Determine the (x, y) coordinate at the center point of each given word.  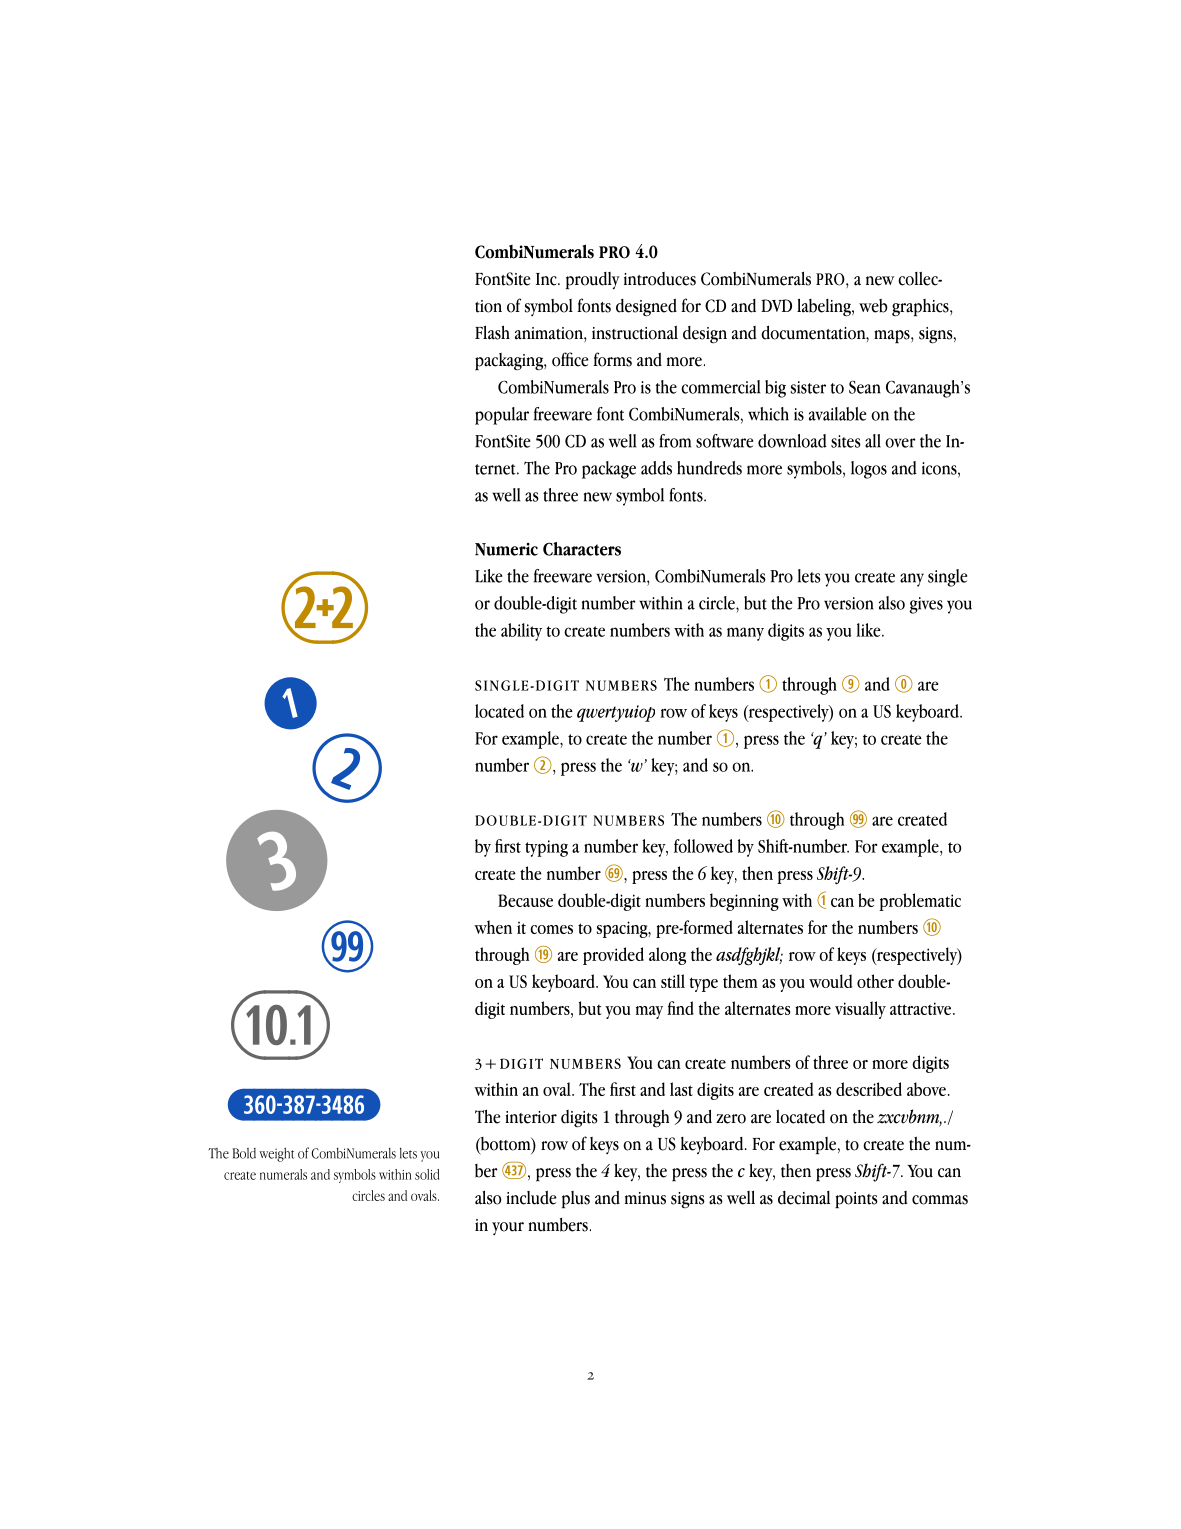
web (873, 306)
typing (546, 848)
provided (613, 956)
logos (869, 470)
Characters (582, 549)
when (493, 927)
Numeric (506, 549)
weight (276, 1154)
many (745, 634)
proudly (593, 281)
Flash (492, 332)
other (875, 981)
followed (703, 846)
